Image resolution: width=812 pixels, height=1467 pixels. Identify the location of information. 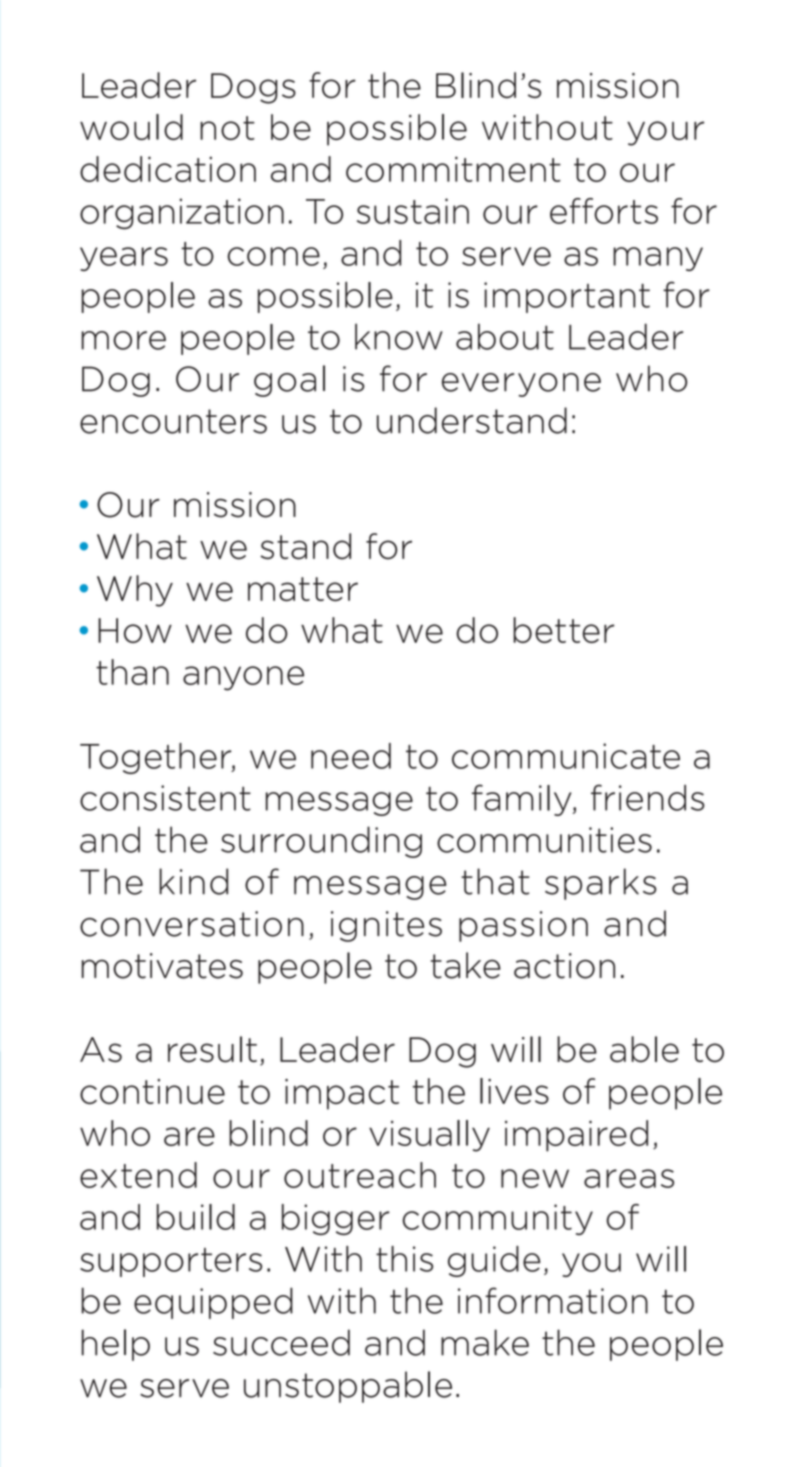
(553, 1300).
